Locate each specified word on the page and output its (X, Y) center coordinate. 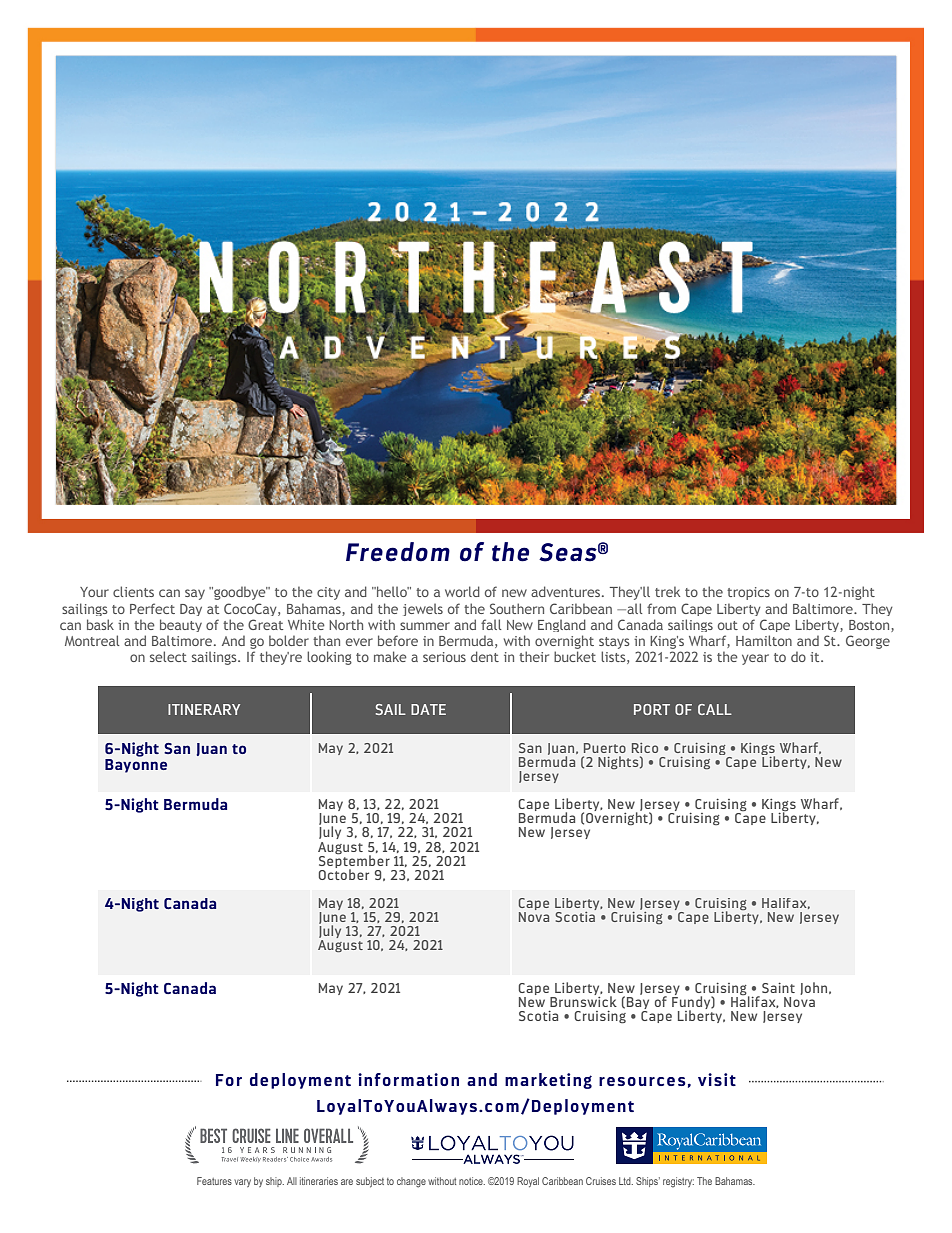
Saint (778, 988)
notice (472, 1181)
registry (678, 1182)
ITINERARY (204, 709)
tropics (748, 593)
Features (214, 1181)
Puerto (605, 748)
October (344, 873)
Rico (645, 748)
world (462, 591)
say (195, 594)
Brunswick (583, 1000)
